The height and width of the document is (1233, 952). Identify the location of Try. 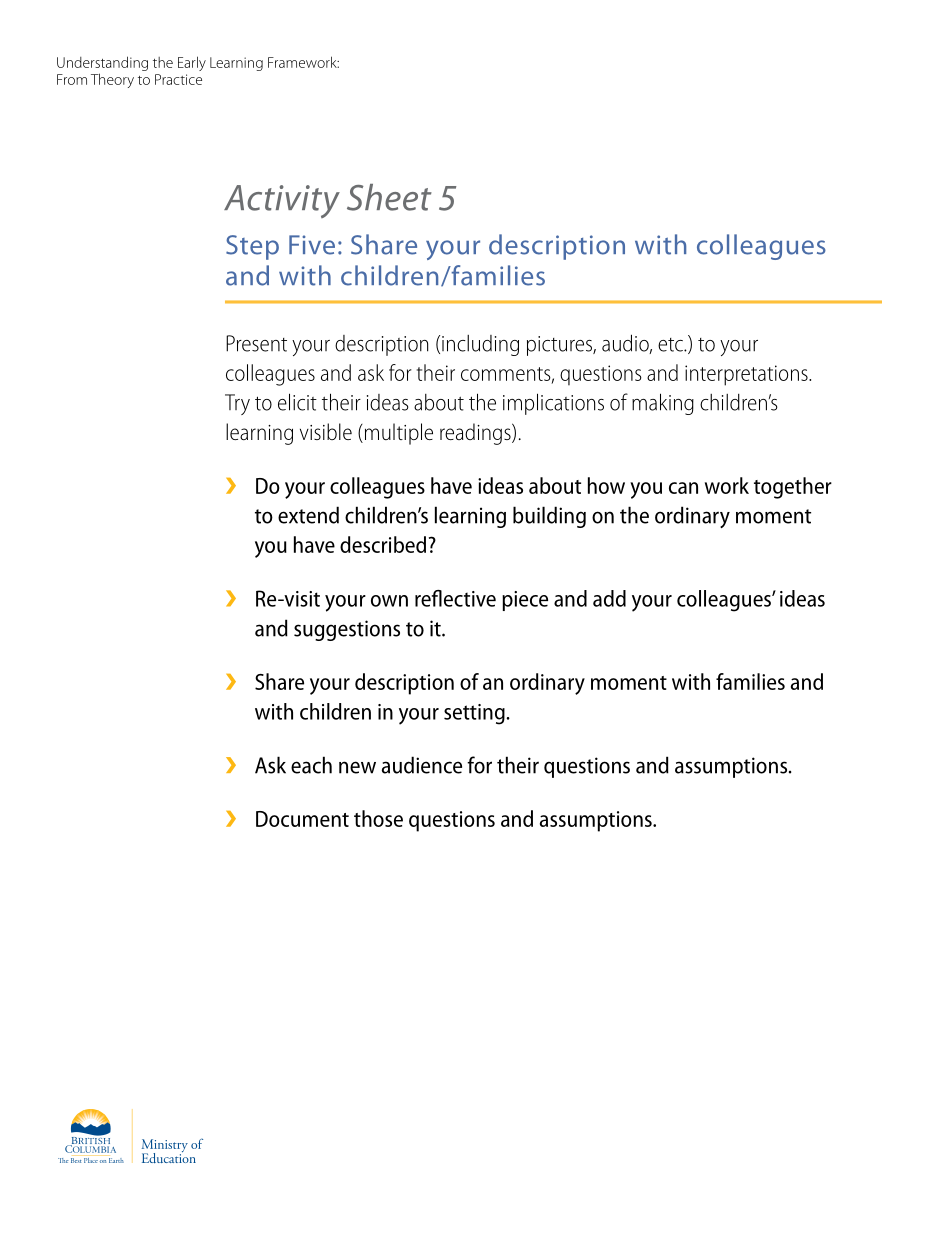
(237, 404).
